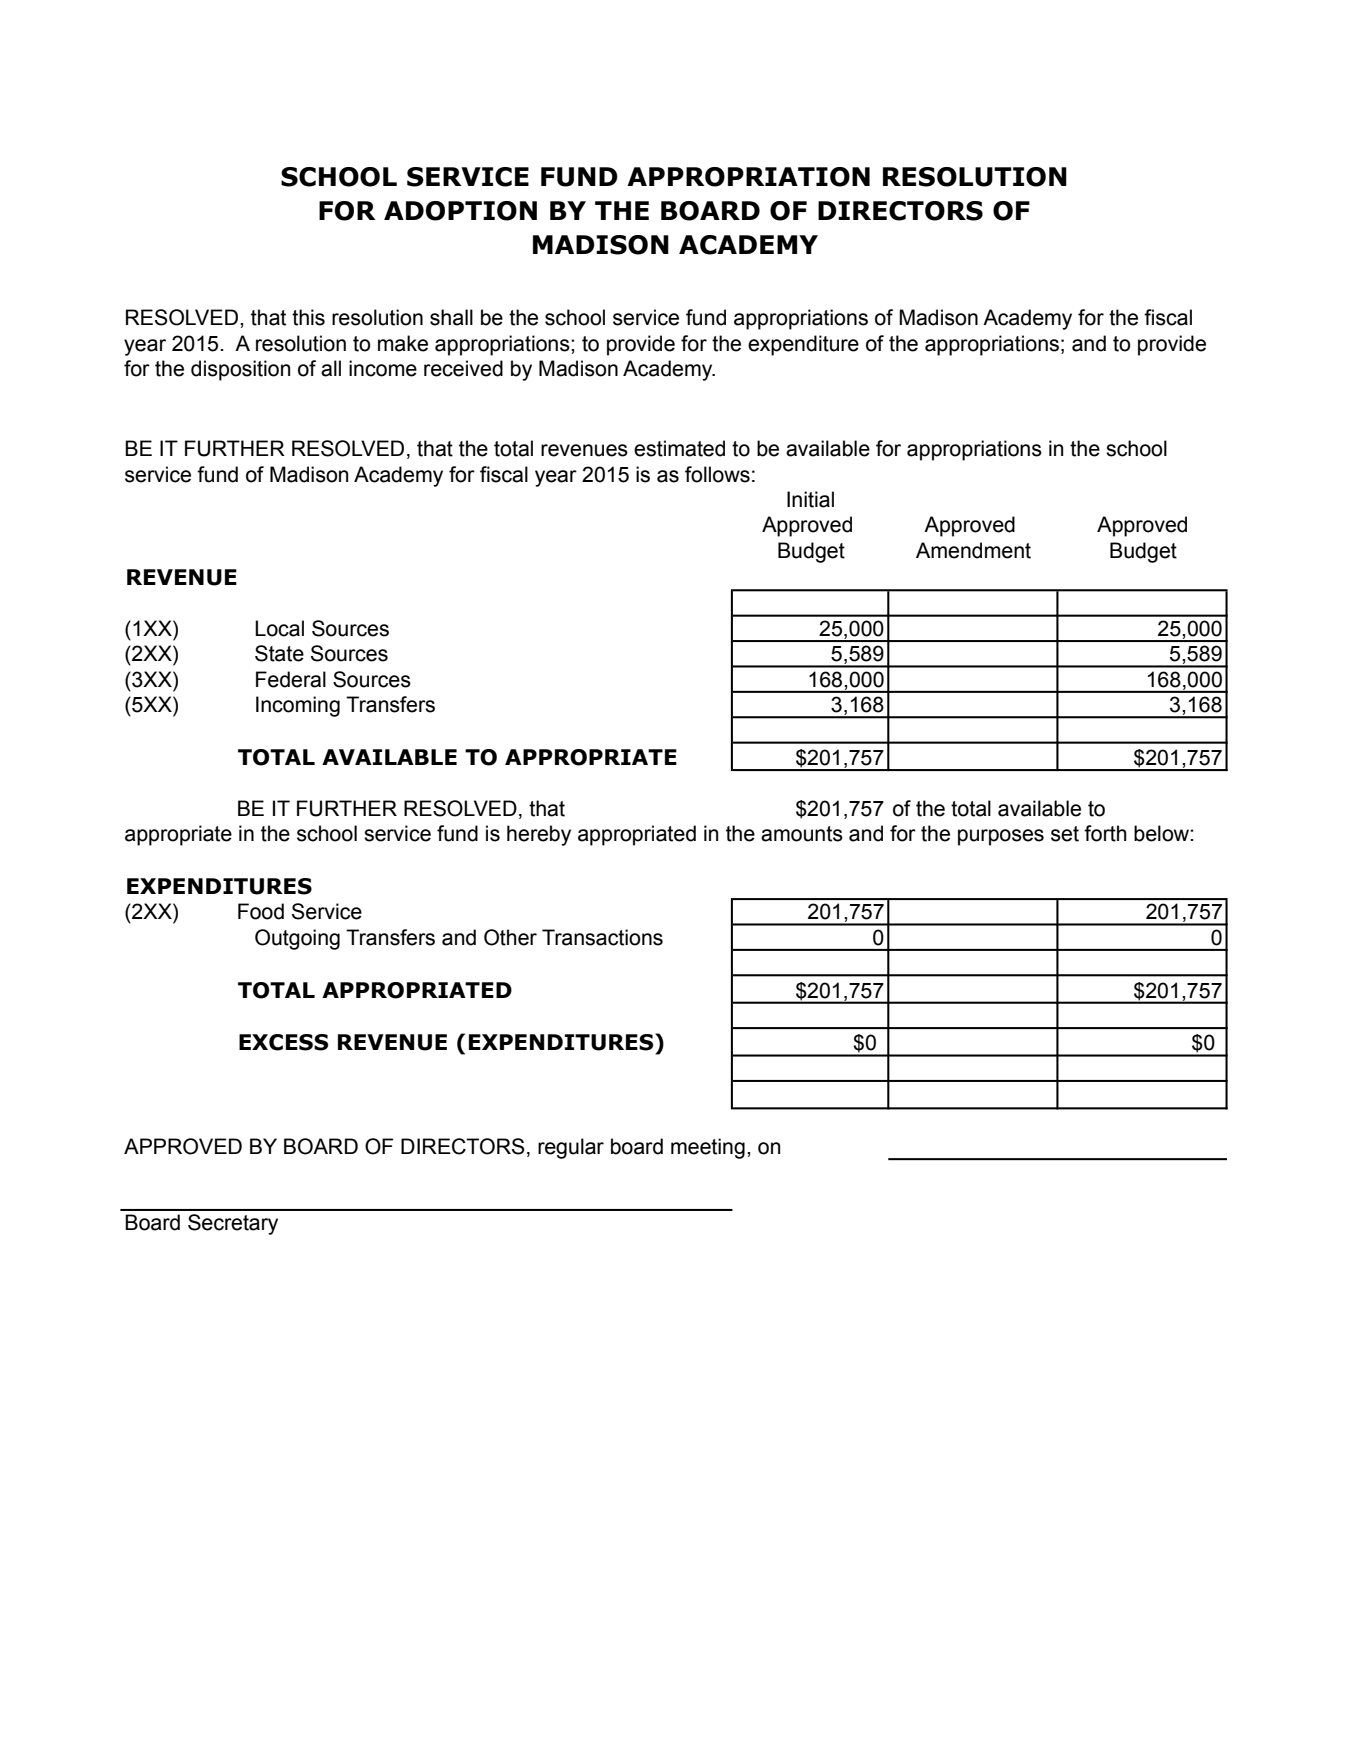 This screenshot has width=1349, height=1746. Describe the element at coordinates (279, 628) in the screenshot. I see `Local` at that location.
